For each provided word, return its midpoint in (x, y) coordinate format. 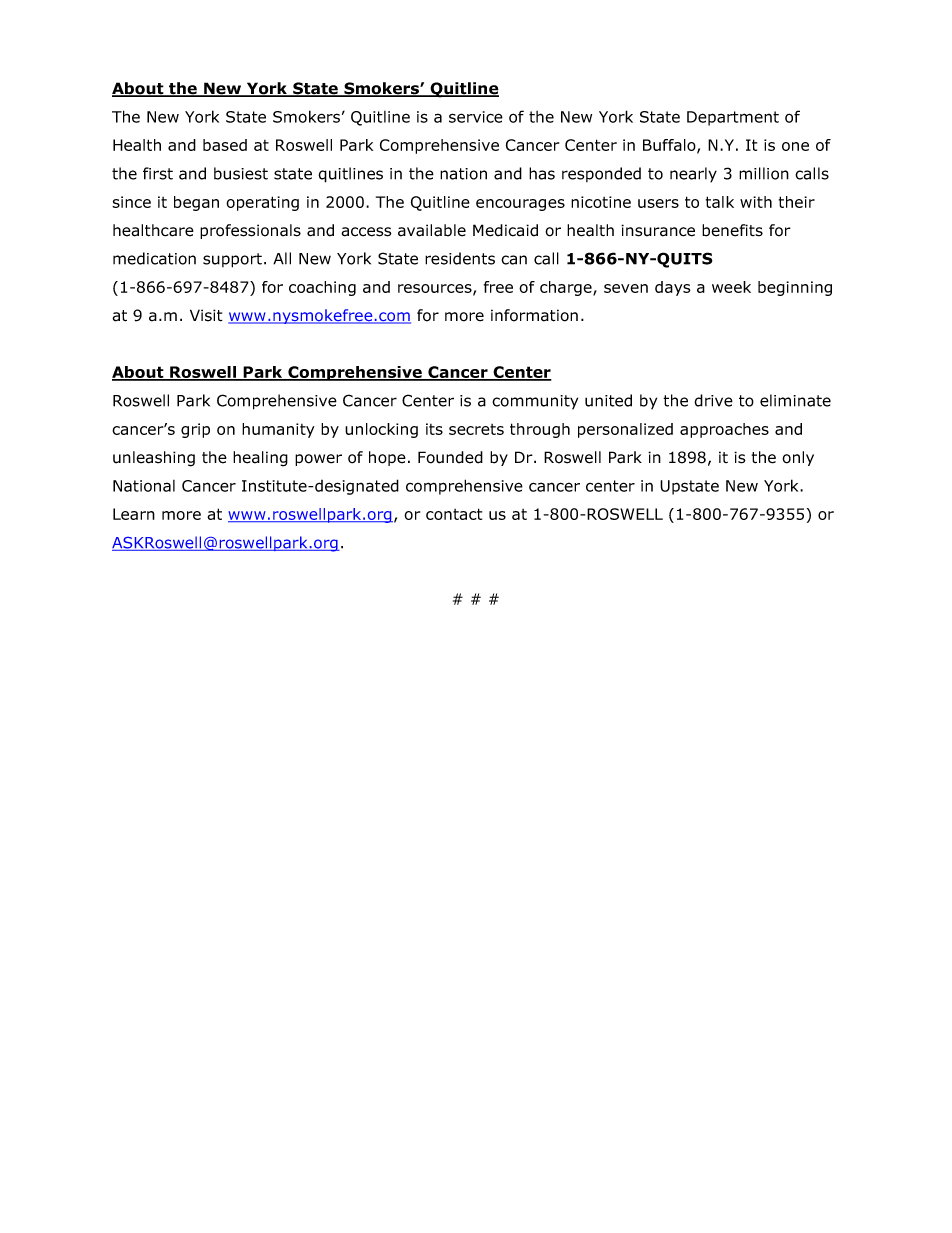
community (535, 402)
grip (195, 430)
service (476, 117)
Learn (134, 514)
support (232, 260)
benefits (732, 230)
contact (454, 514)
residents (460, 258)
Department (733, 118)
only (798, 458)
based (225, 145)
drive (713, 400)
